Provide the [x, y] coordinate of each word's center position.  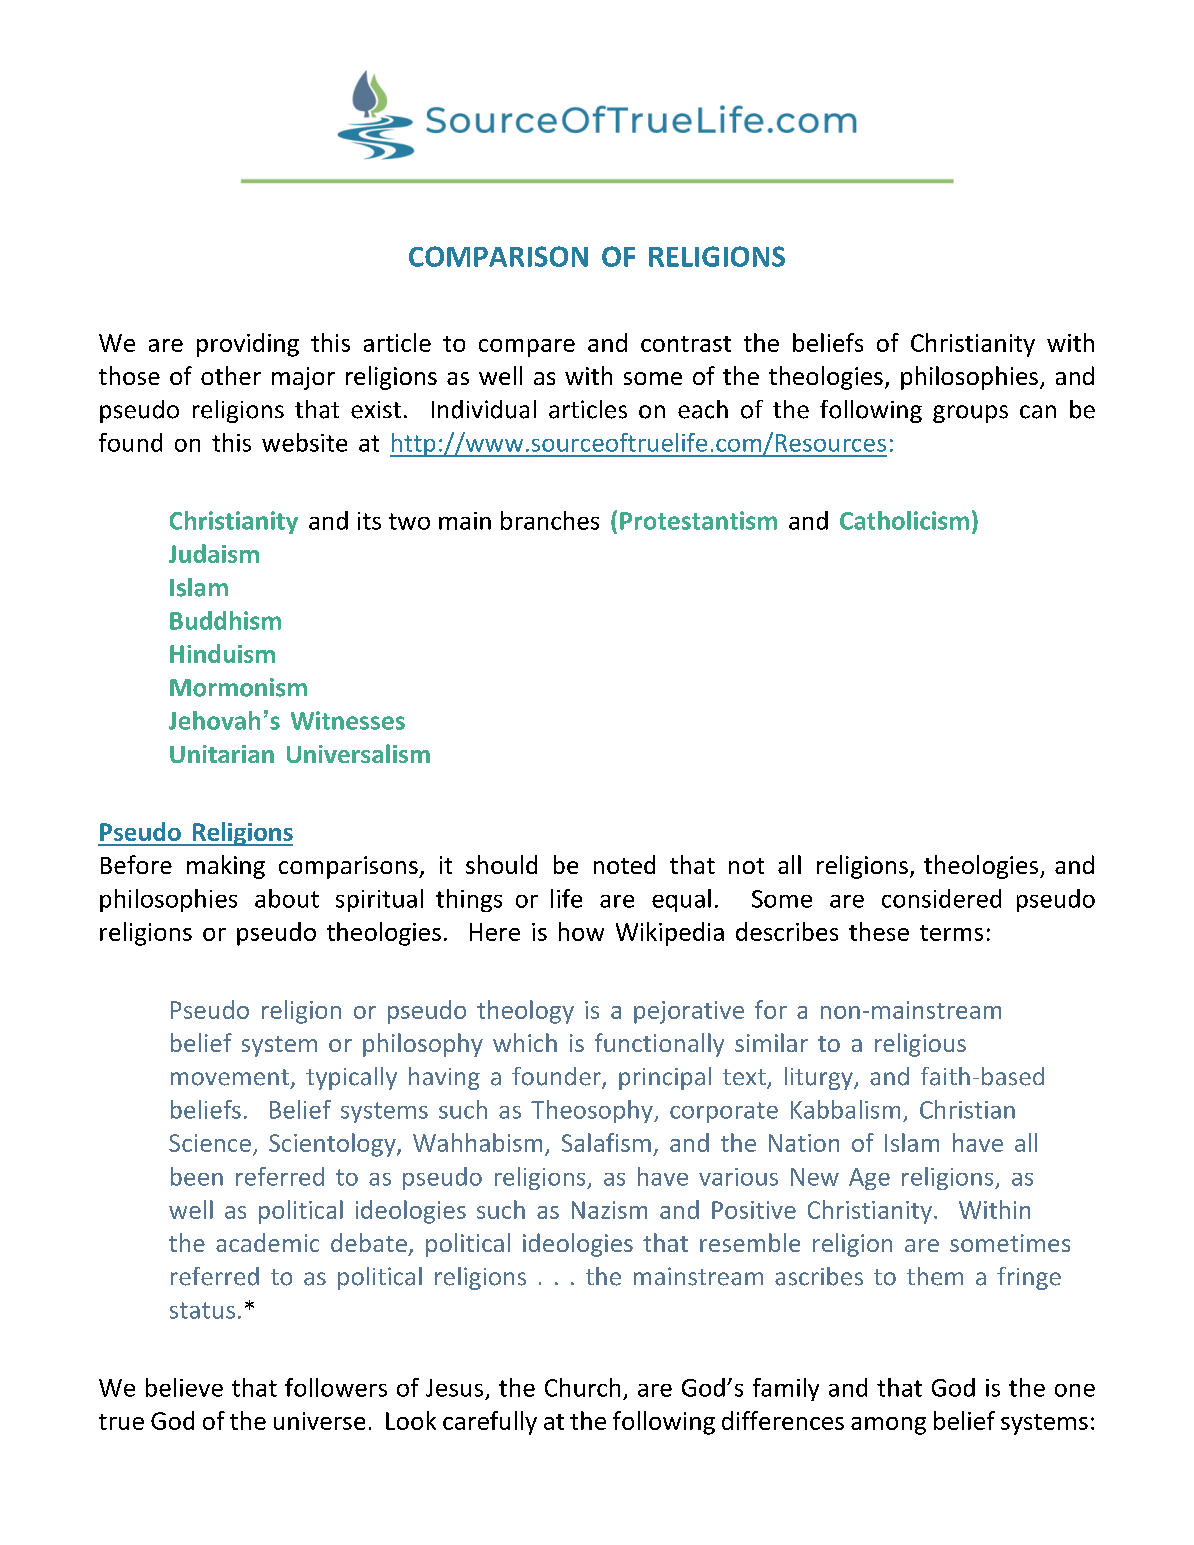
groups [970, 414]
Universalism [358, 753]
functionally [659, 1045]
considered [941, 898]
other [231, 375]
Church [582, 1387]
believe [184, 1387]
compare [527, 348]
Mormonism [238, 687]
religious [920, 1045]
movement [230, 1077]
